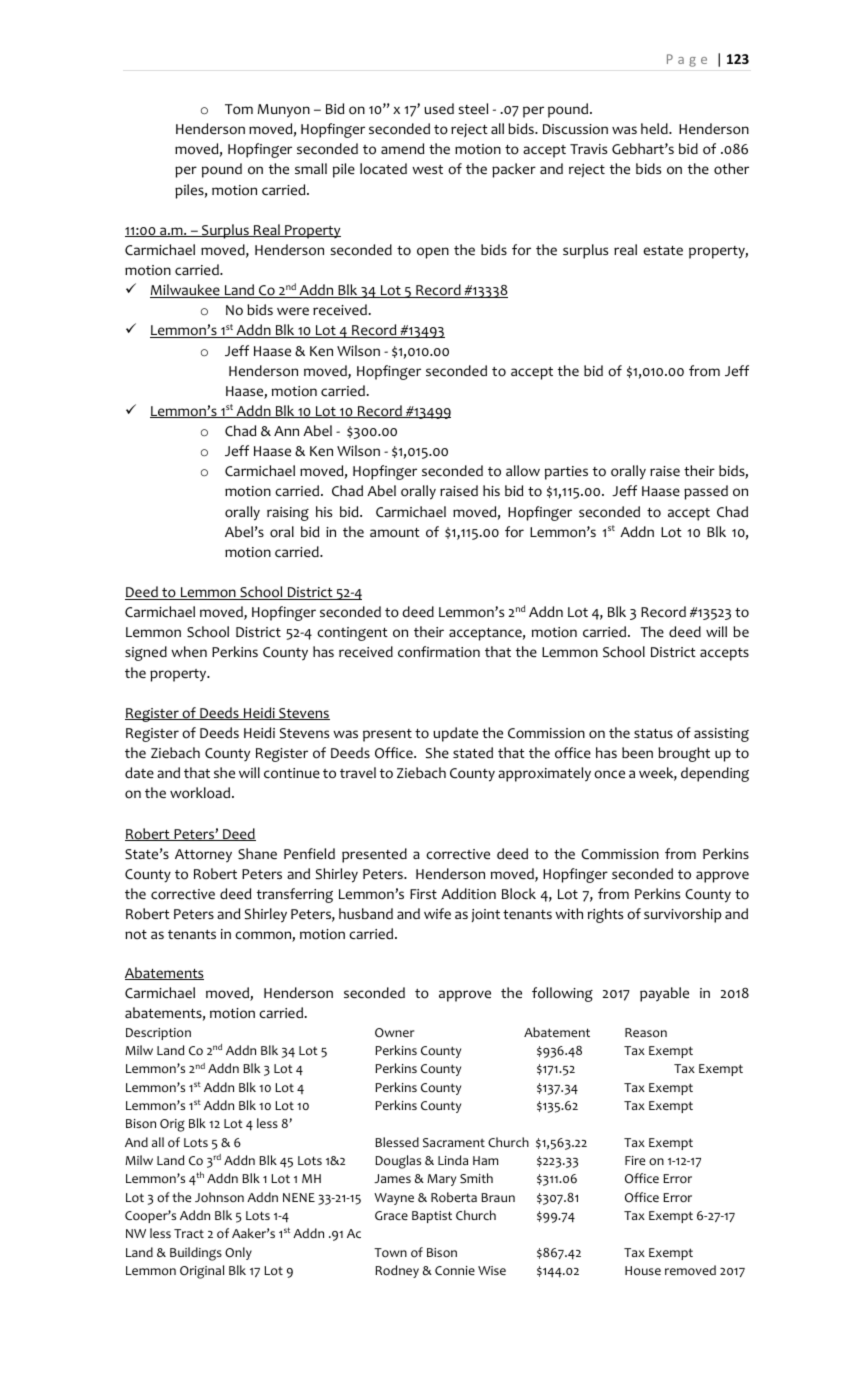 The width and height of the screenshot is (849, 1400). I want to click on House, so click(643, 1270).
